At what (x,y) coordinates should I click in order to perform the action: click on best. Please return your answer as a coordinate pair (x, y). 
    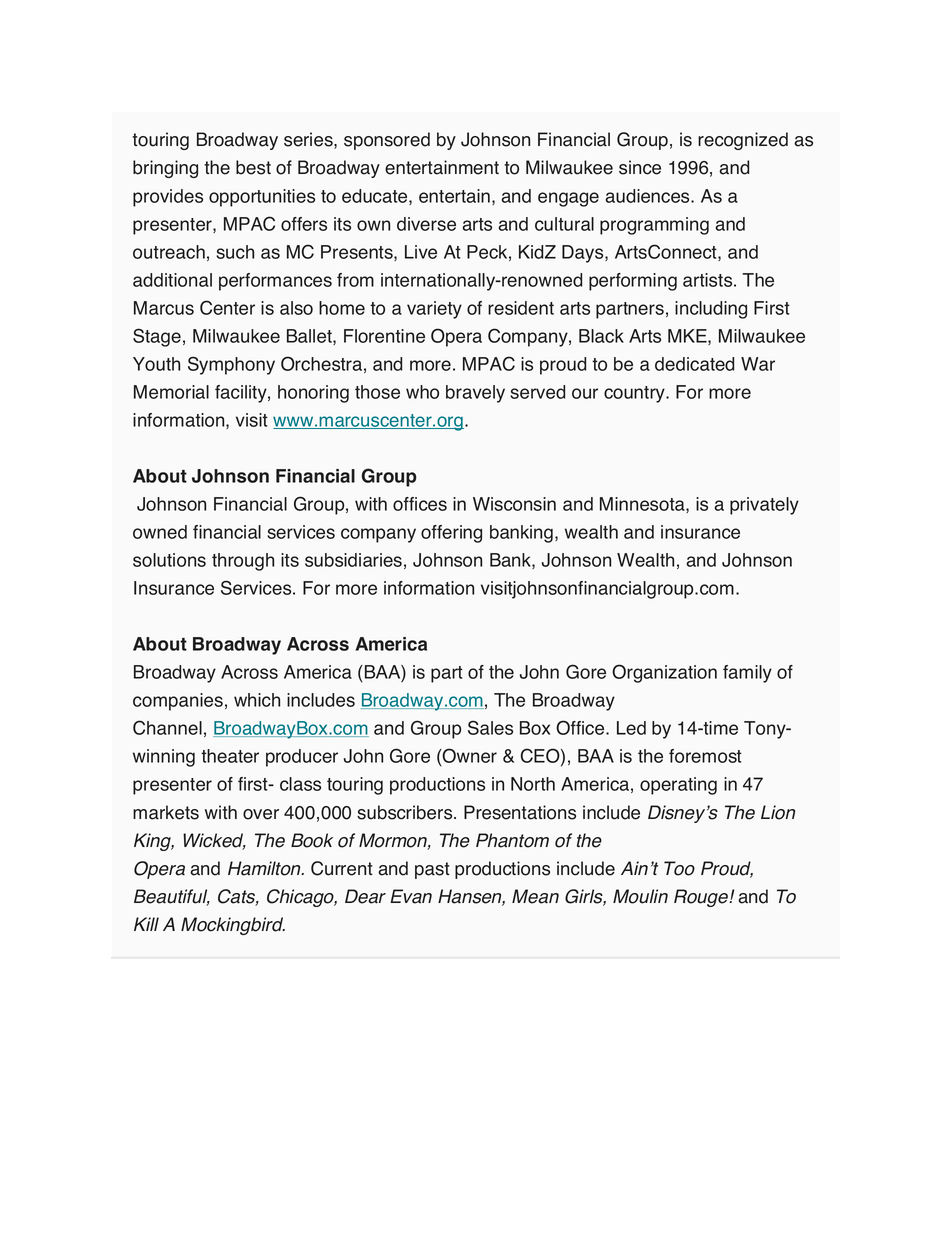
    Looking at the image, I should click on (253, 167).
